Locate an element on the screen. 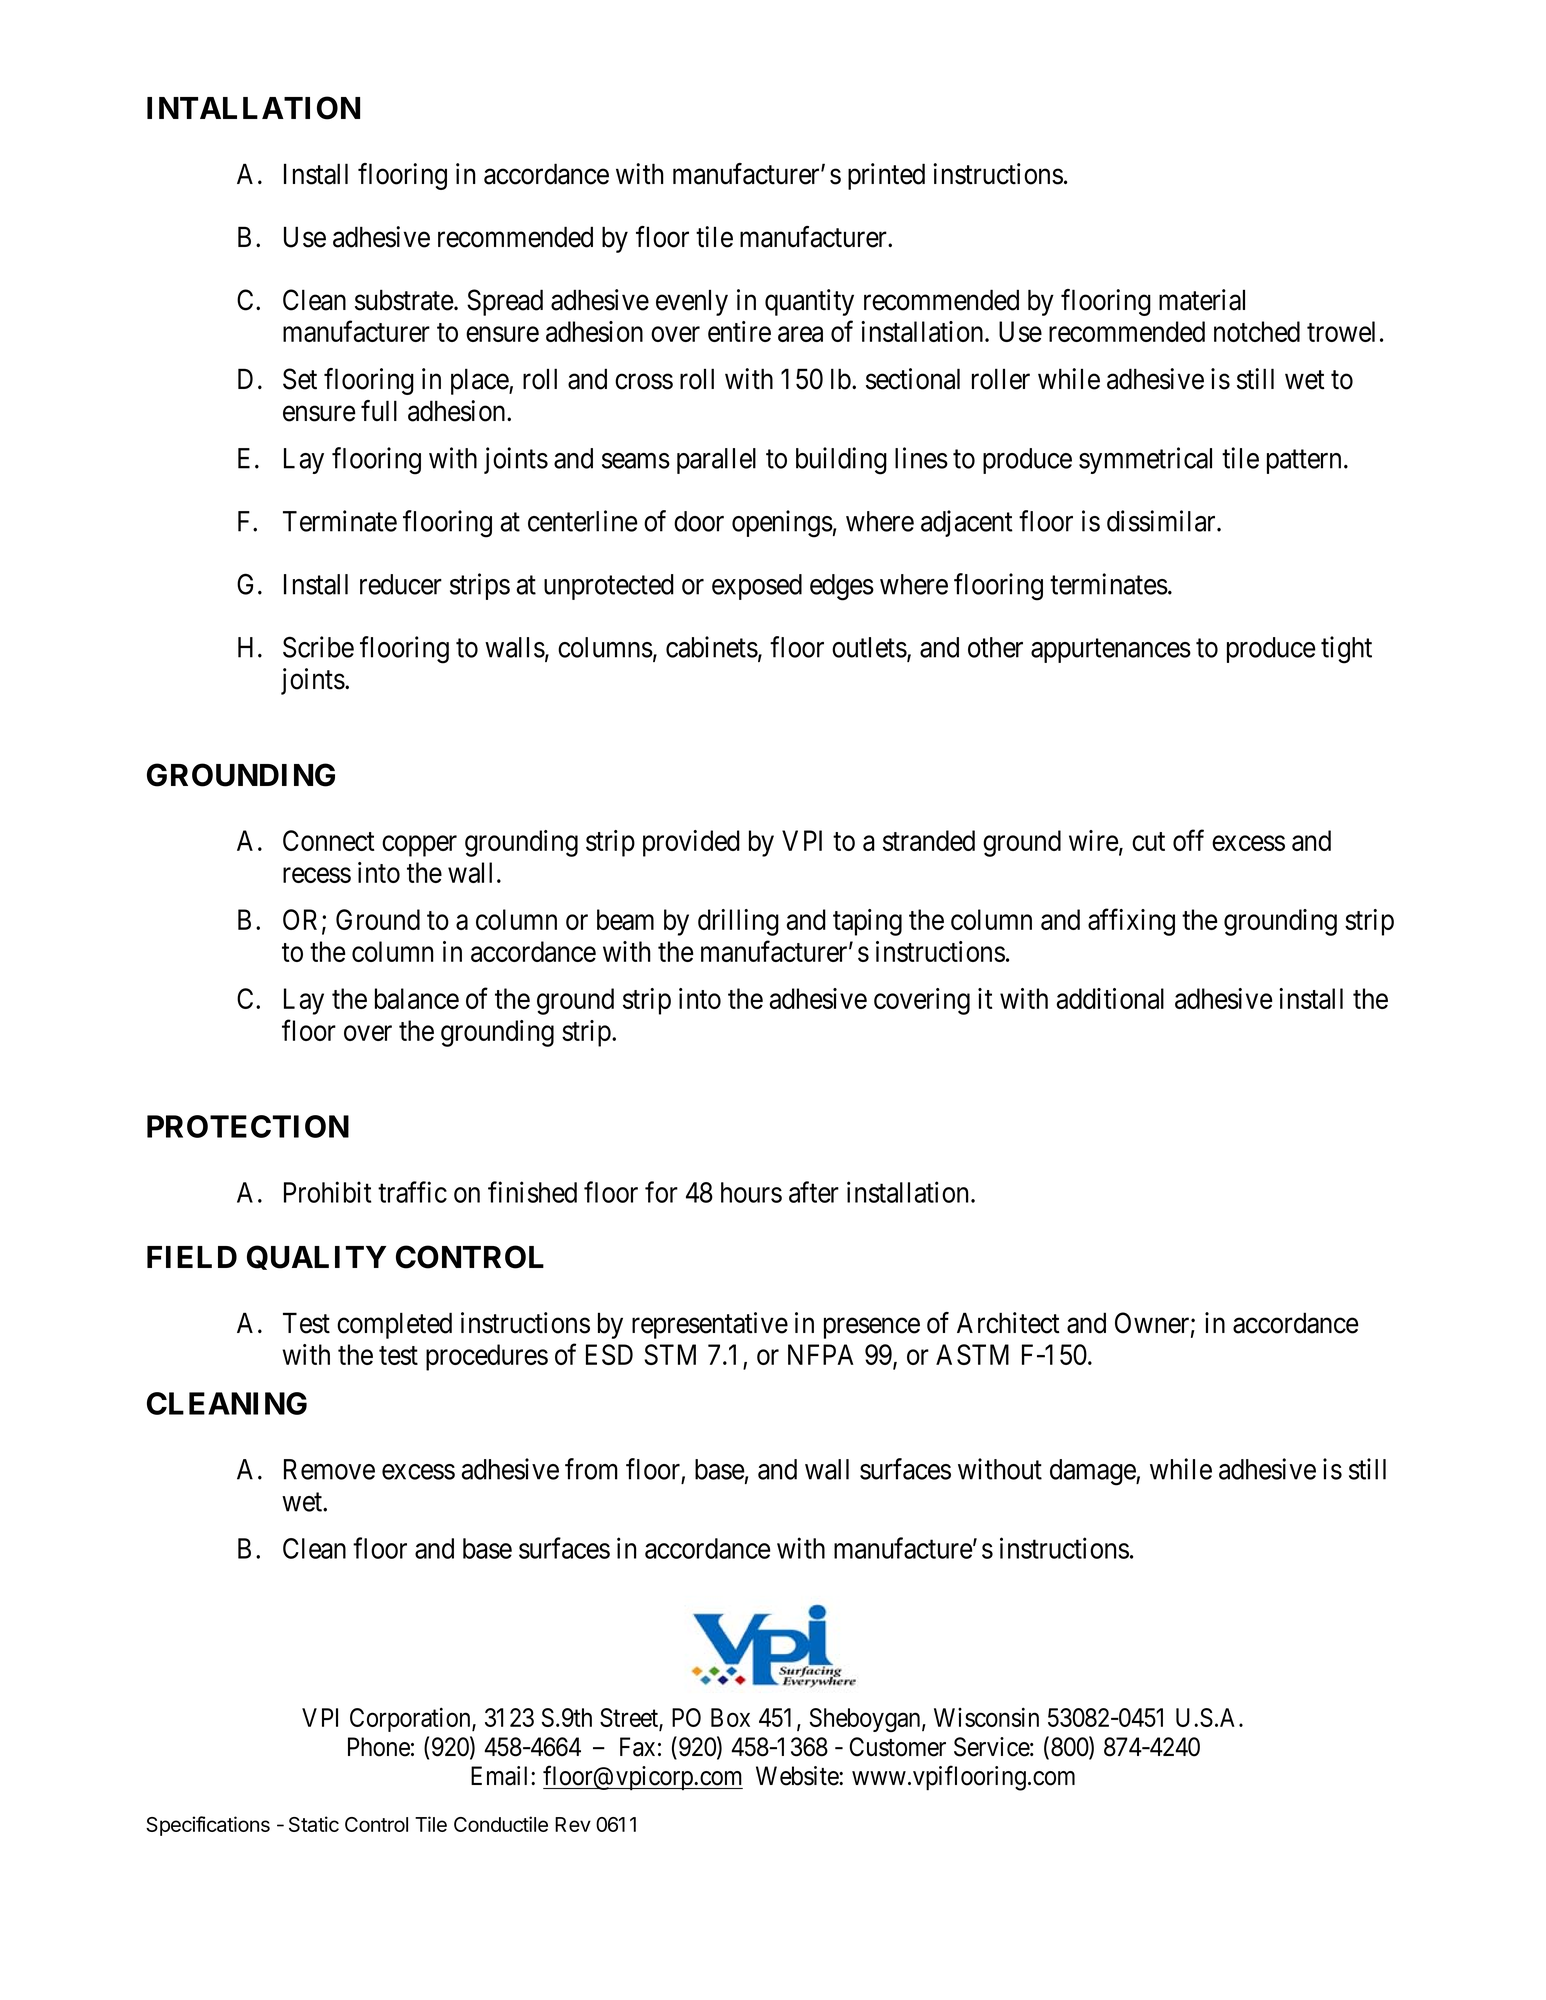 The height and width of the screenshot is (2000, 1546). openings is located at coordinates (782, 524).
